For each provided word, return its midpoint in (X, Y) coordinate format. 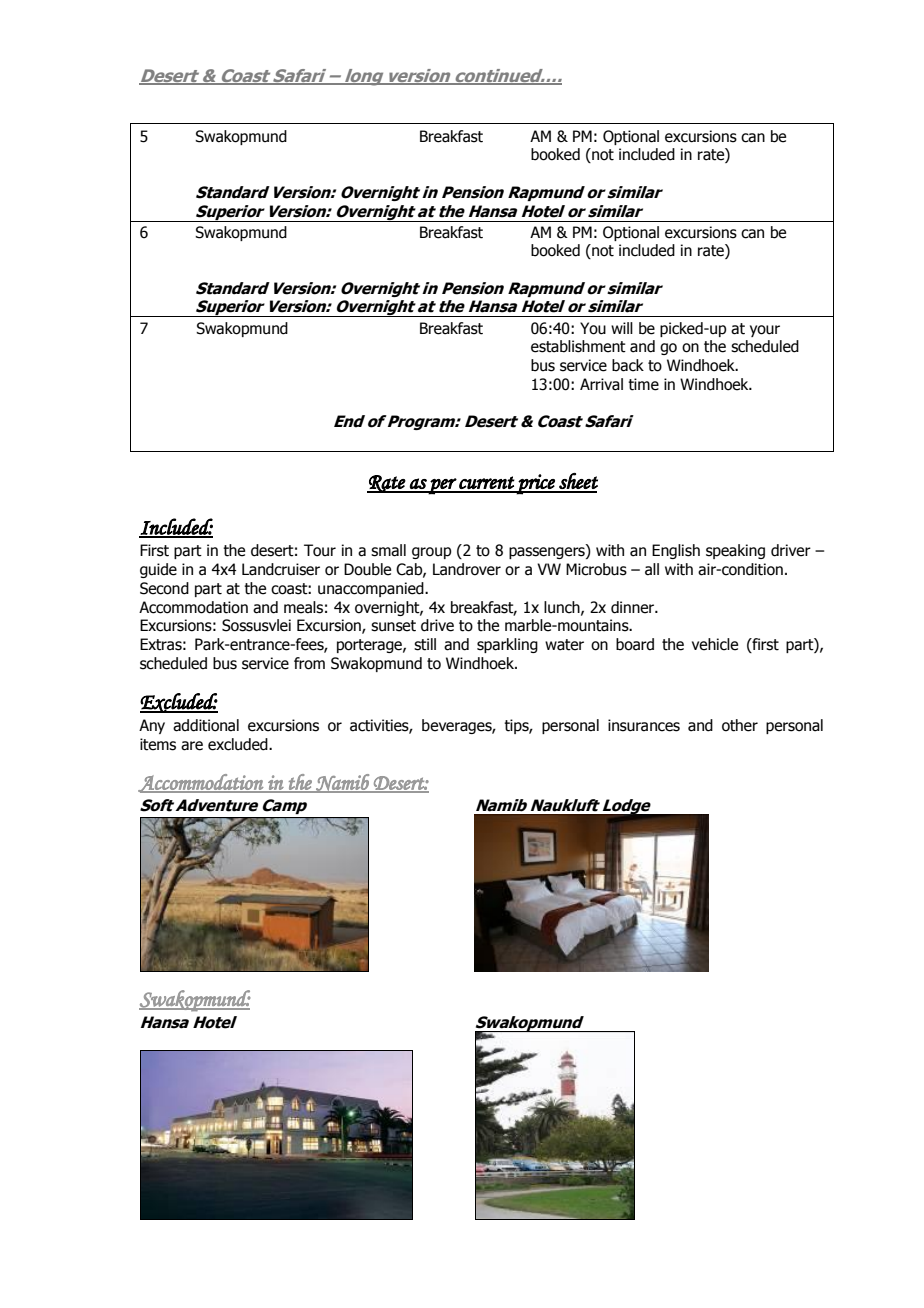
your (765, 331)
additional (206, 725)
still (425, 644)
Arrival (601, 384)
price (536, 484)
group (432, 553)
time (643, 384)
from (309, 663)
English (676, 551)
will (622, 328)
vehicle (715, 644)
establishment (578, 346)
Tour (320, 550)
